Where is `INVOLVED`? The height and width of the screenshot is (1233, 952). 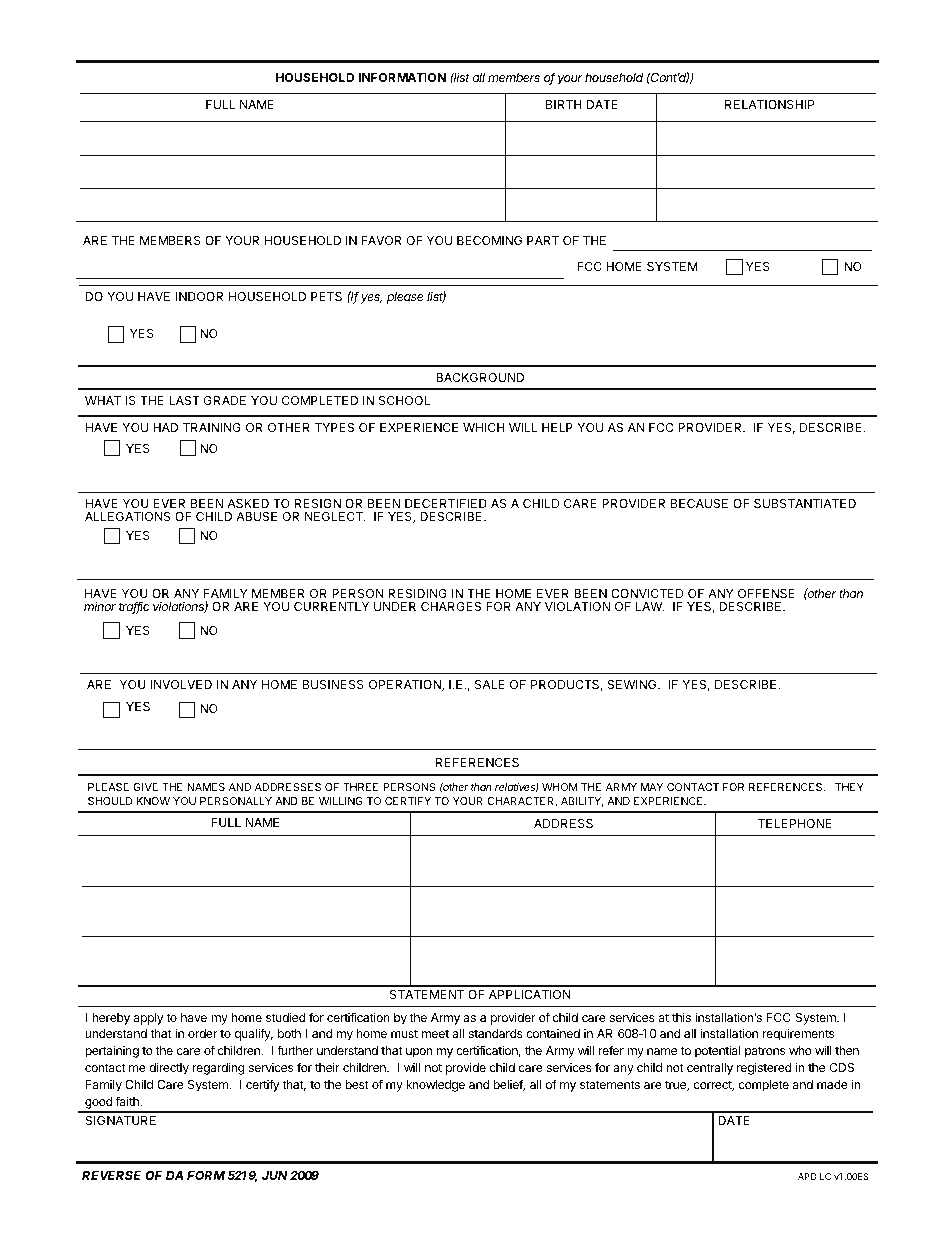
INVOLVED is located at coordinates (181, 684).
